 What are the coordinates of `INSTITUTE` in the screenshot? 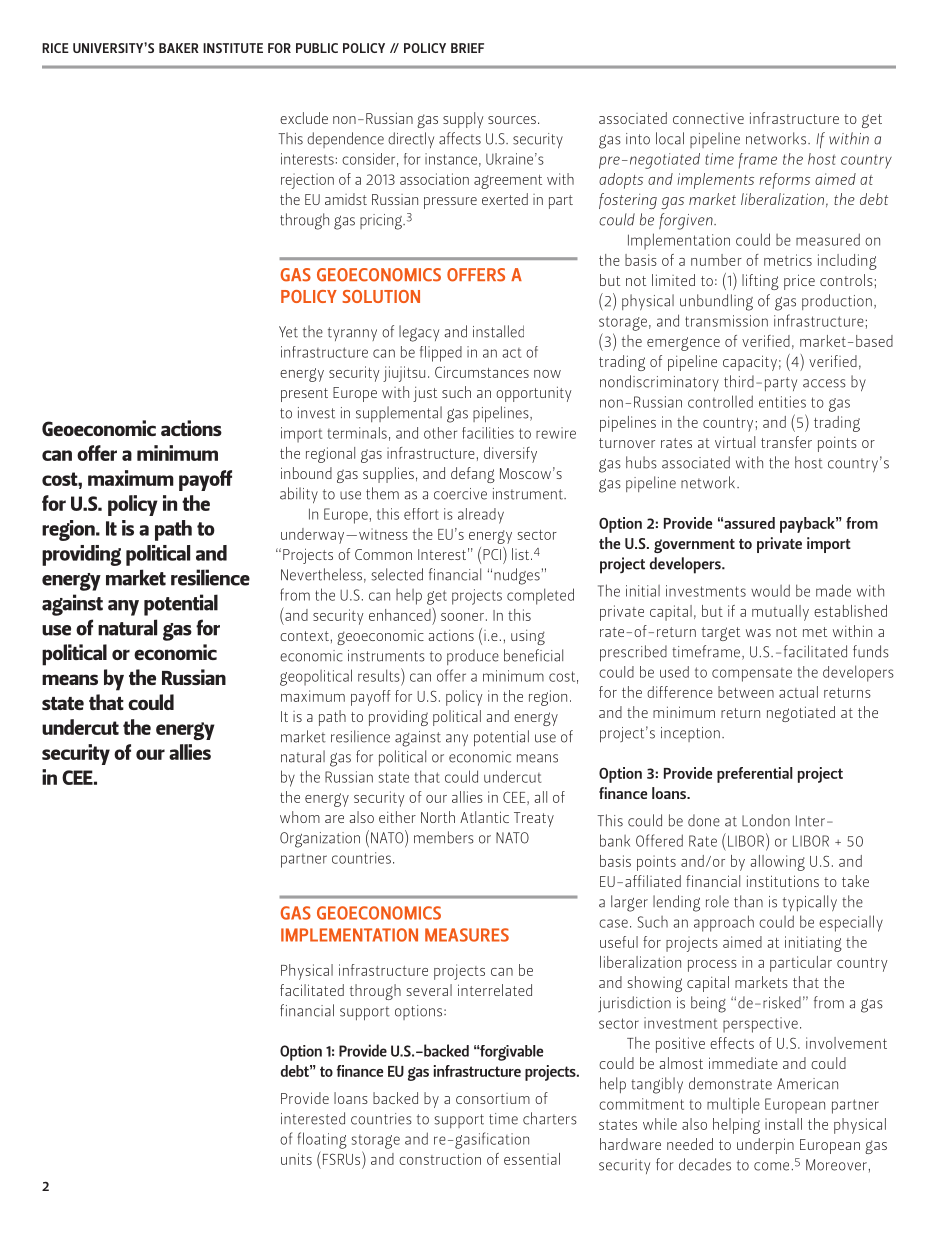 It's located at (233, 48).
